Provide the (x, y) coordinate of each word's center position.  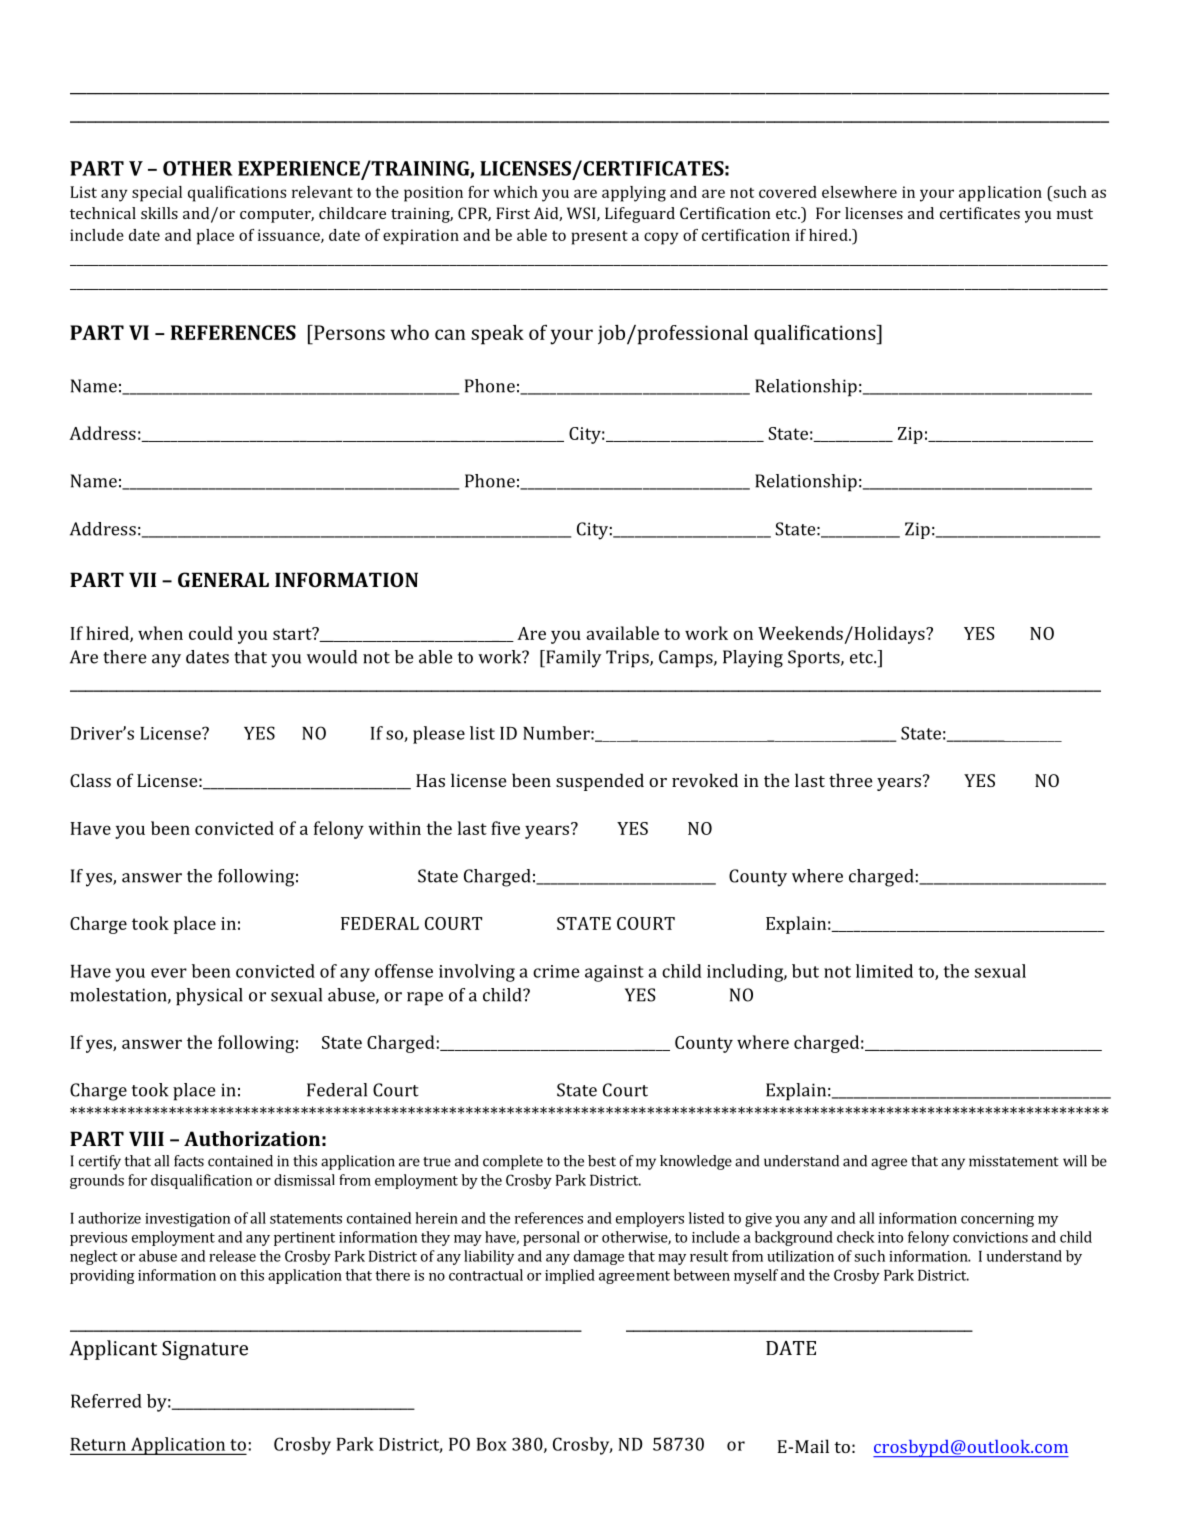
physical (209, 997)
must (1075, 214)
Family (572, 659)
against (614, 973)
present (599, 238)
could (211, 633)
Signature (205, 1350)
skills (159, 213)
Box (492, 1444)
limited (884, 971)
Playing (753, 659)
